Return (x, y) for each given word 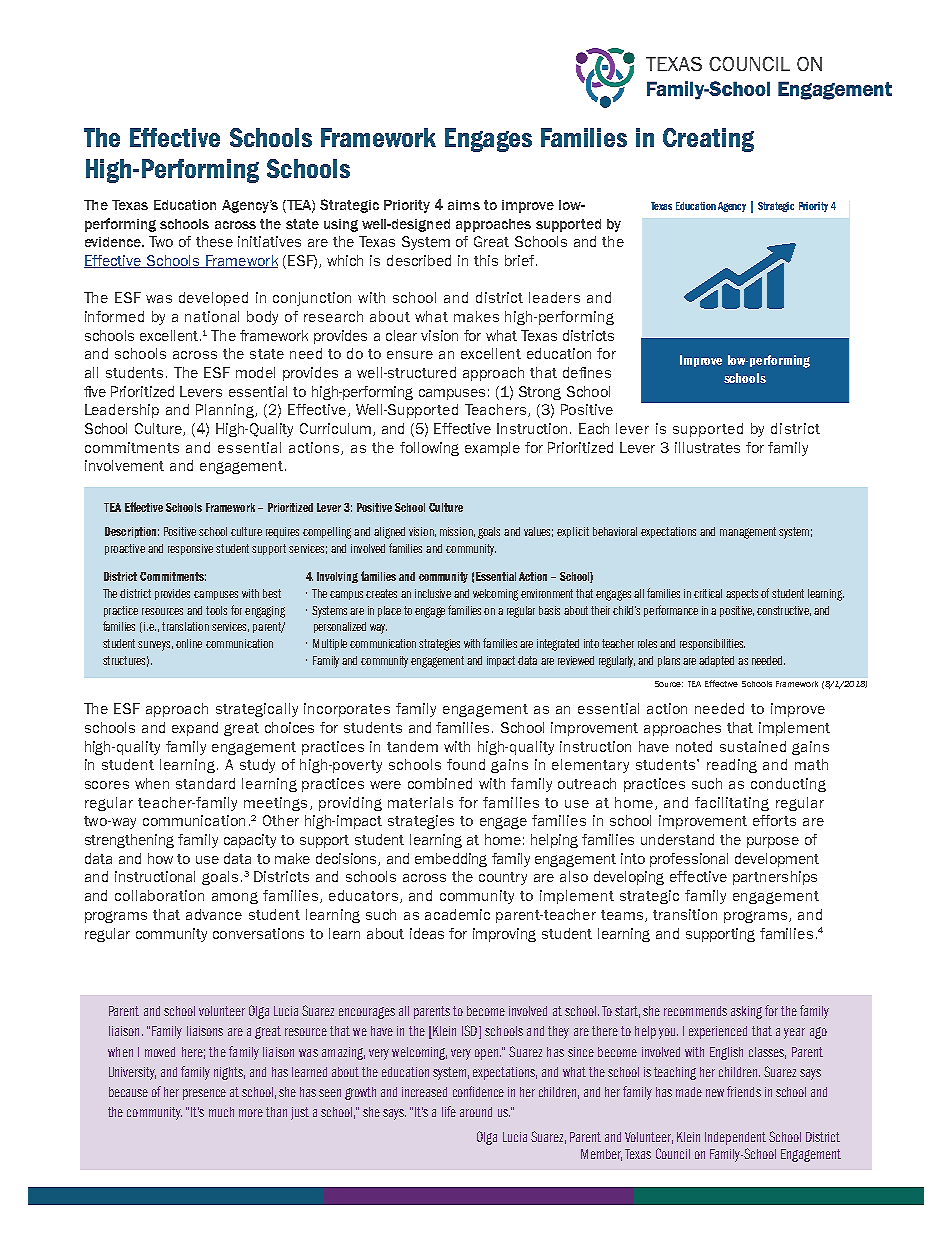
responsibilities (712, 644)
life (449, 1111)
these (214, 241)
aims (464, 205)
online (189, 643)
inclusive (433, 593)
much (221, 1112)
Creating (708, 140)
